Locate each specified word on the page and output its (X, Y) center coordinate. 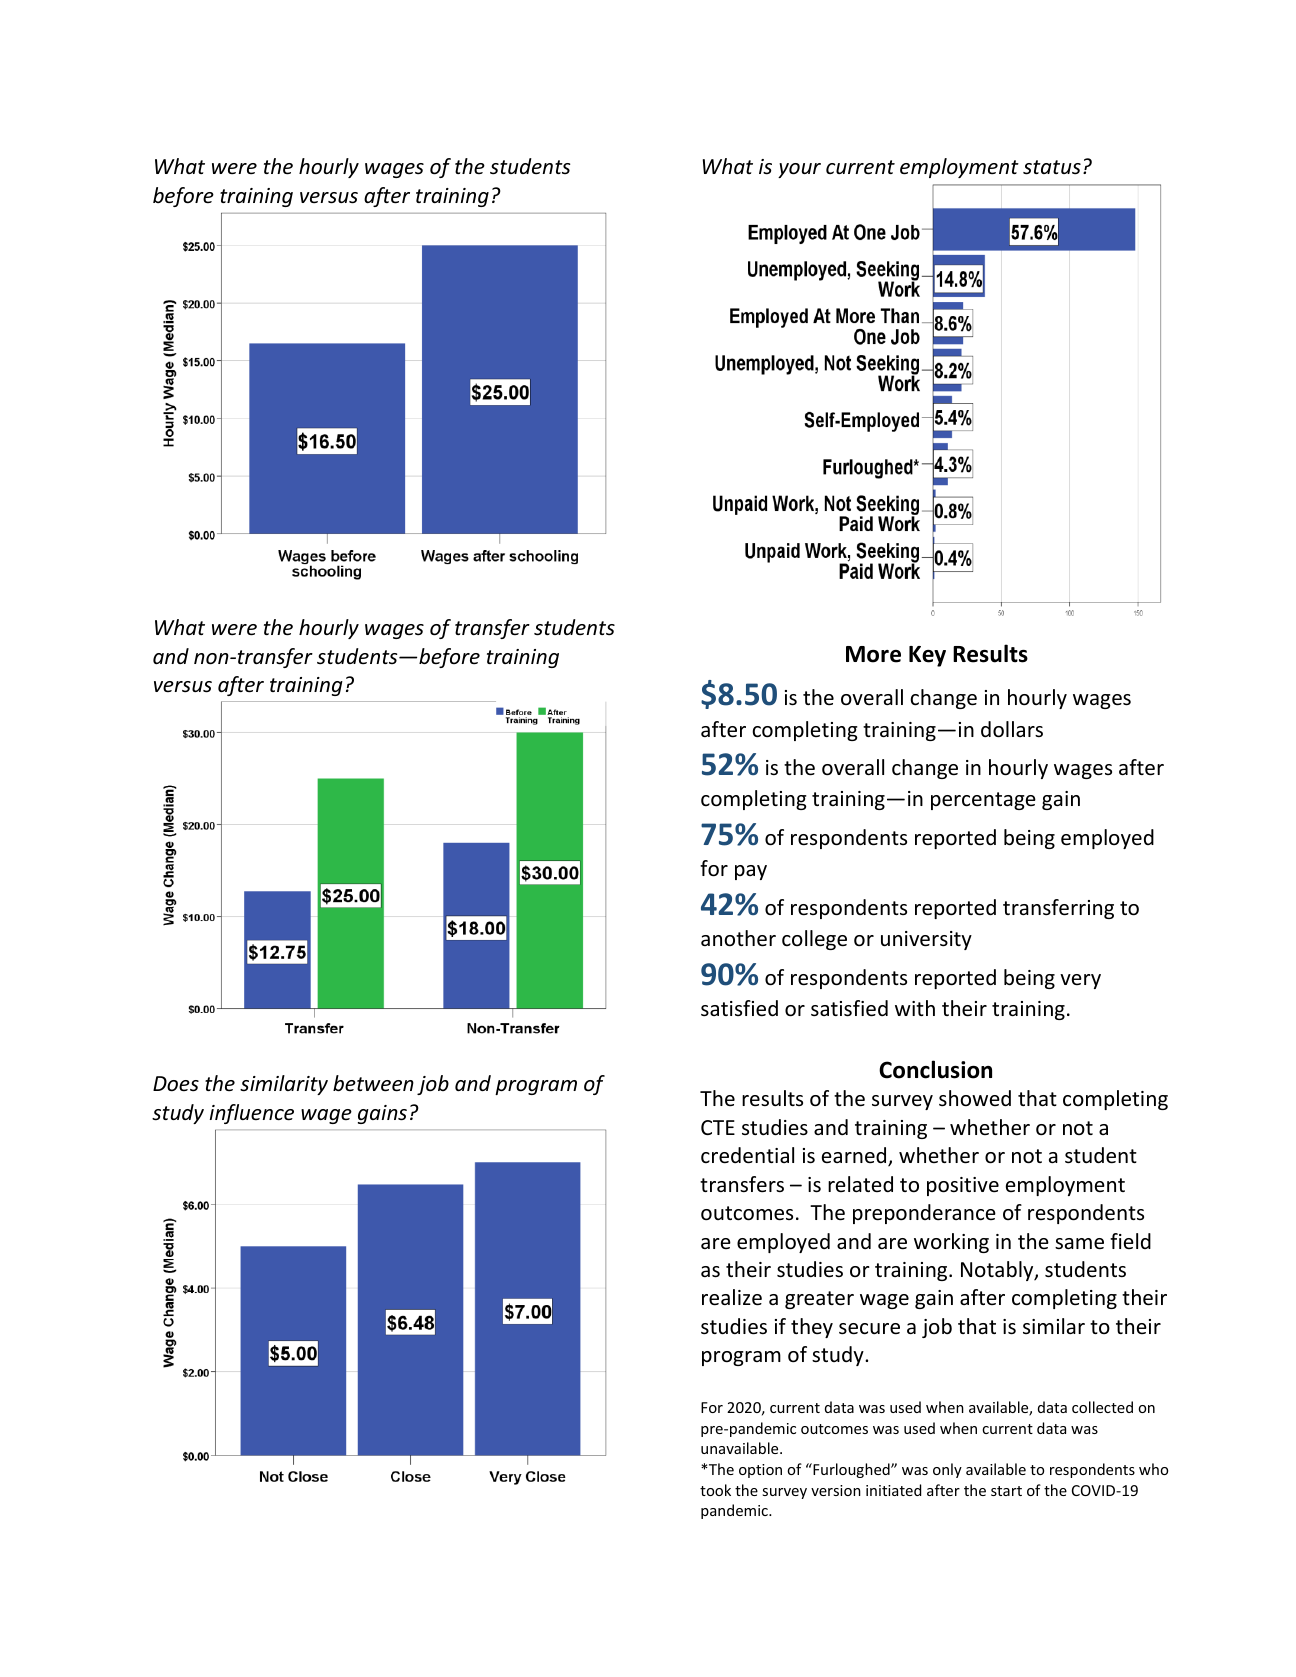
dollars (1012, 729)
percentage (983, 801)
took (715, 1490)
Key (927, 656)
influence (252, 1114)
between (373, 1083)
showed (975, 1098)
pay (751, 872)
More (873, 654)
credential (747, 1155)
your (799, 170)
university (926, 940)
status (1052, 167)
